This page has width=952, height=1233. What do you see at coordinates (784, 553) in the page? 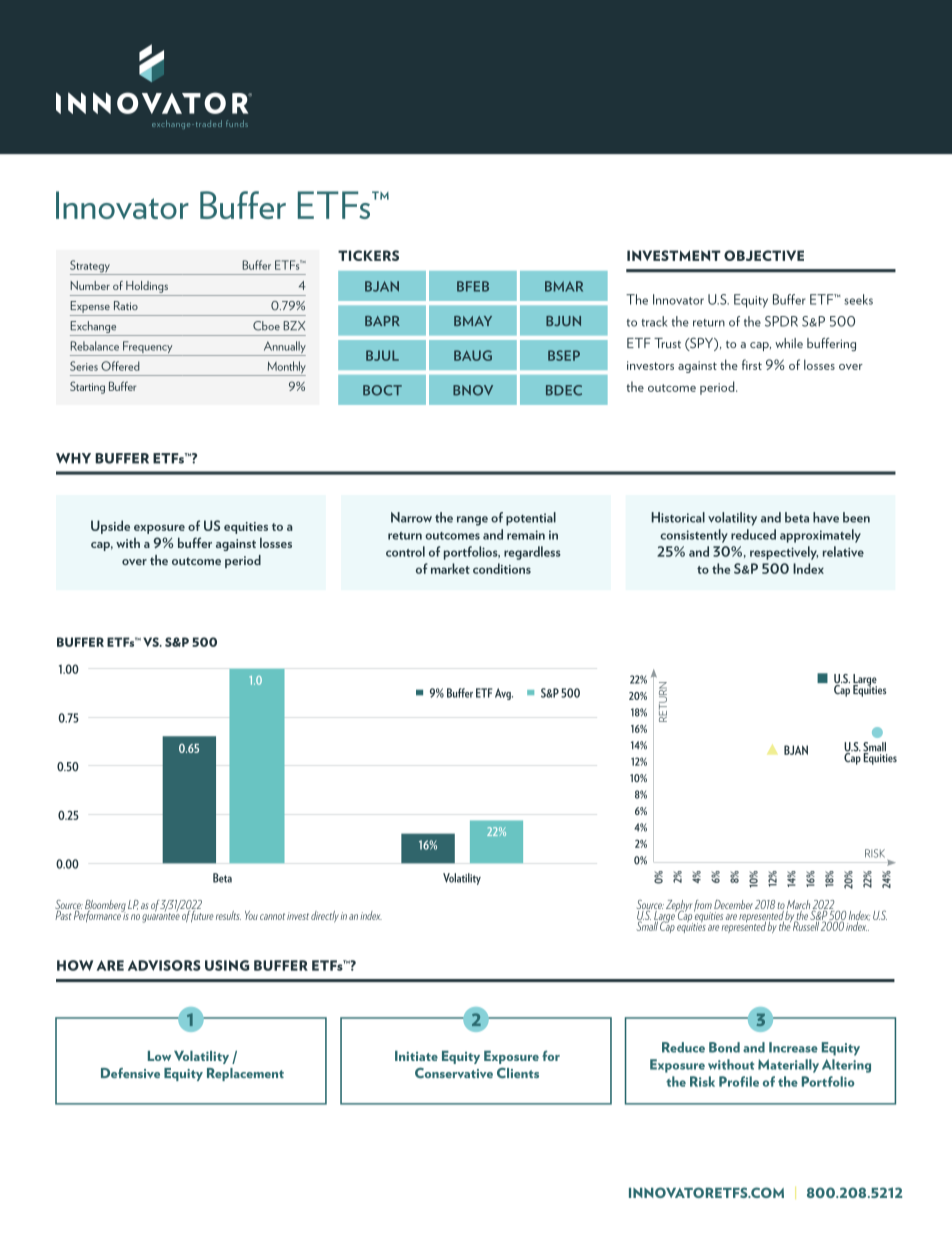
I see `respectively` at bounding box center [784, 553].
